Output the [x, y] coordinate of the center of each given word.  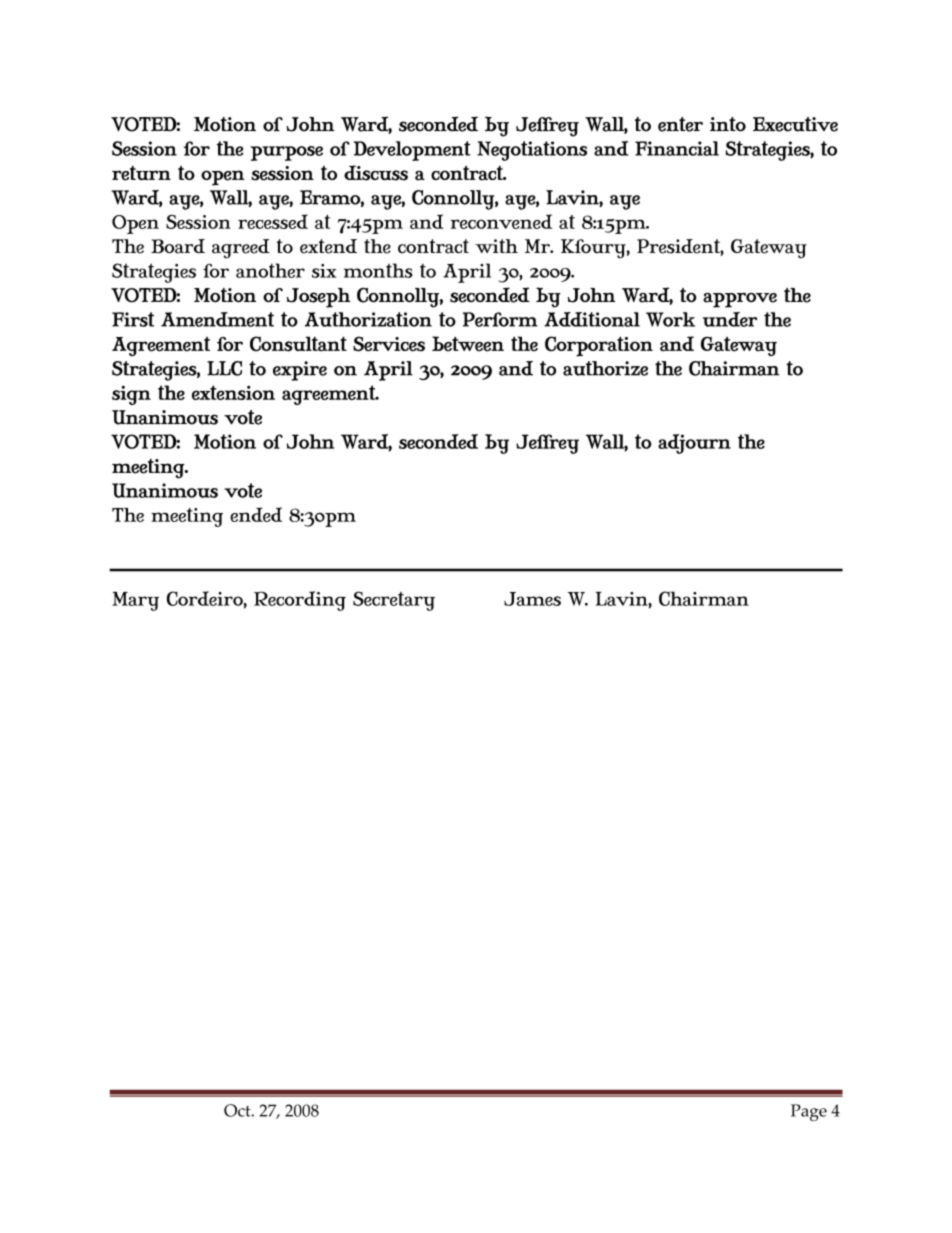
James [532, 599]
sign [131, 395]
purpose [287, 153]
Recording [300, 601]
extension [233, 392]
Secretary [394, 601]
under [730, 319]
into [728, 124]
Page [809, 1112]
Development [412, 151]
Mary [135, 601]
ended [256, 514]
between [468, 344]
